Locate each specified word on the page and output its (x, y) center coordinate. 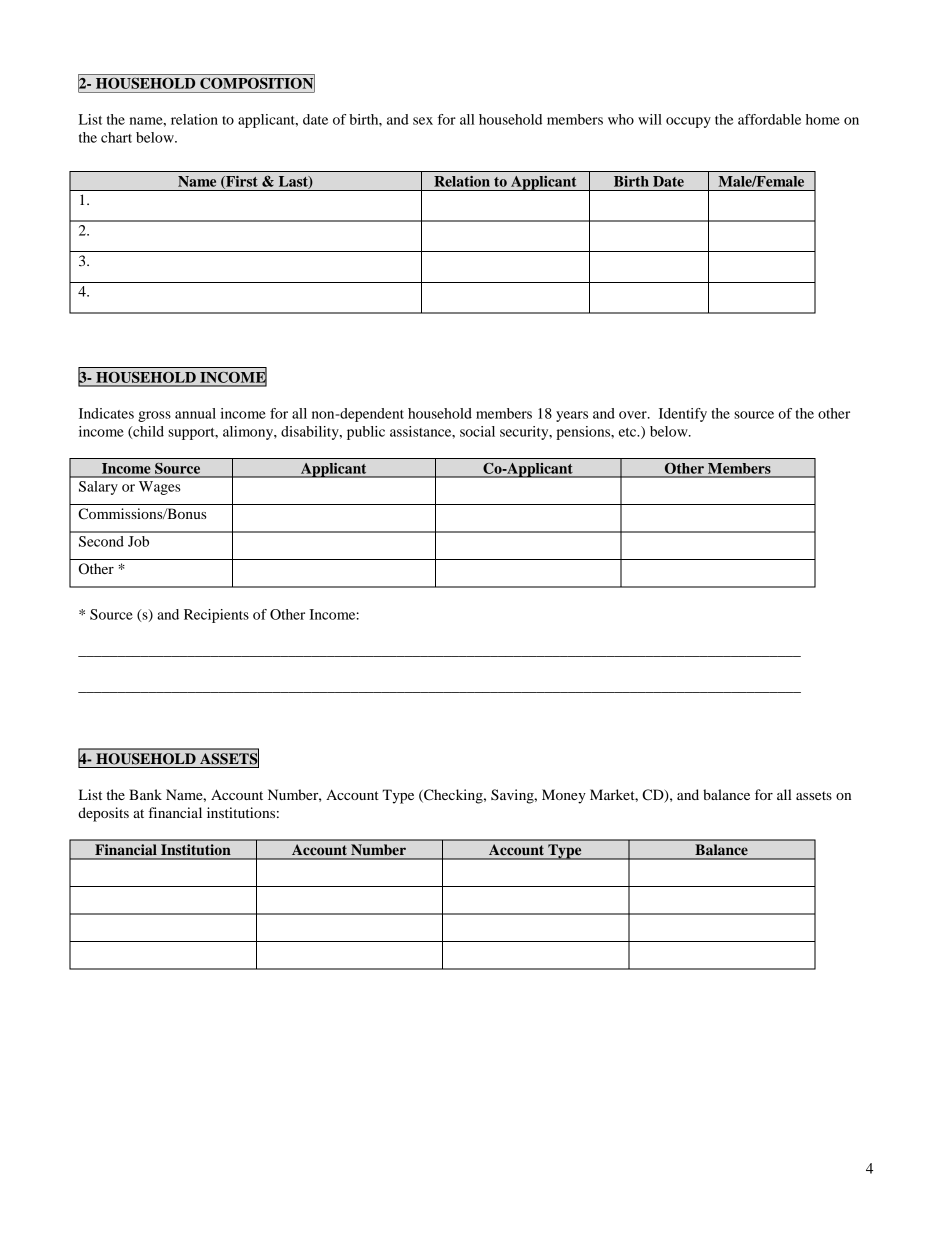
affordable (769, 119)
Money (564, 796)
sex (423, 121)
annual (195, 413)
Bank (145, 794)
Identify (683, 415)
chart (116, 137)
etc (629, 432)
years (572, 416)
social (477, 431)
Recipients (216, 616)
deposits (103, 814)
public (366, 433)
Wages (160, 488)
